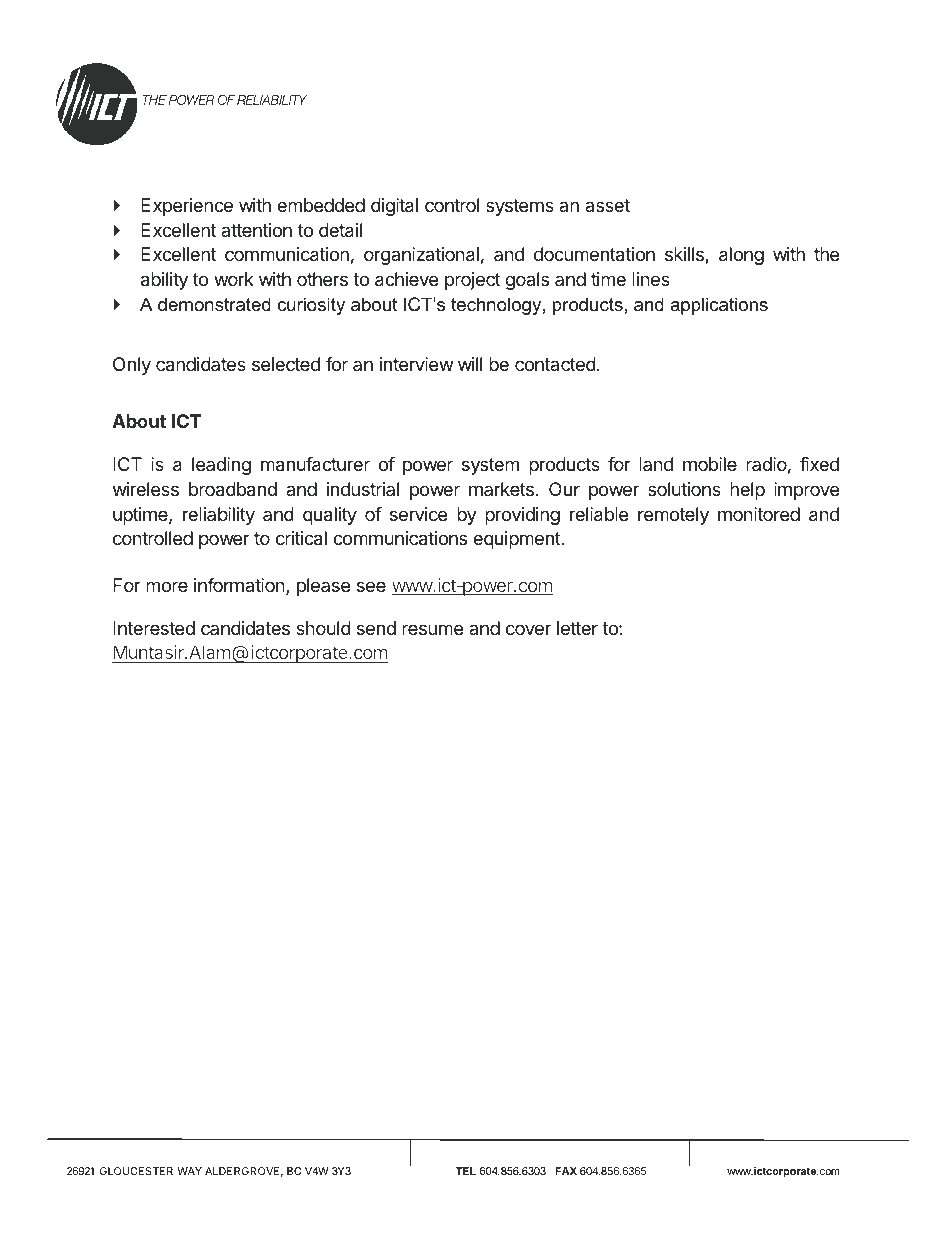 Image resolution: width=952 pixels, height=1233 pixels. Describe the element at coordinates (501, 489) in the document. I see `markets` at that location.
